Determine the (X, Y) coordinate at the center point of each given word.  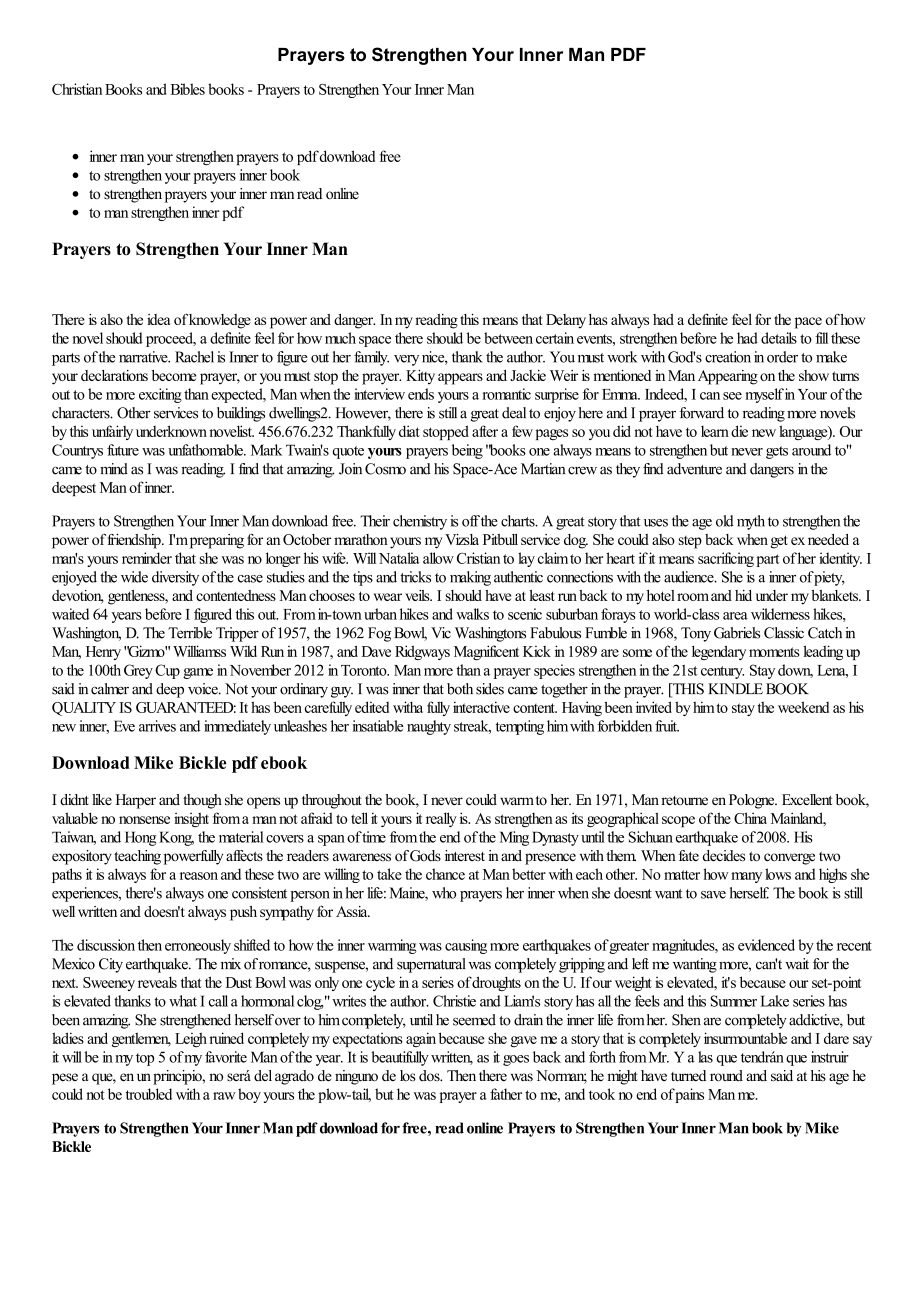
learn (715, 431)
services (176, 413)
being (467, 451)
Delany (566, 321)
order (782, 357)
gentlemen (141, 1039)
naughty (429, 727)
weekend (803, 707)
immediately (237, 727)
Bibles (188, 89)
